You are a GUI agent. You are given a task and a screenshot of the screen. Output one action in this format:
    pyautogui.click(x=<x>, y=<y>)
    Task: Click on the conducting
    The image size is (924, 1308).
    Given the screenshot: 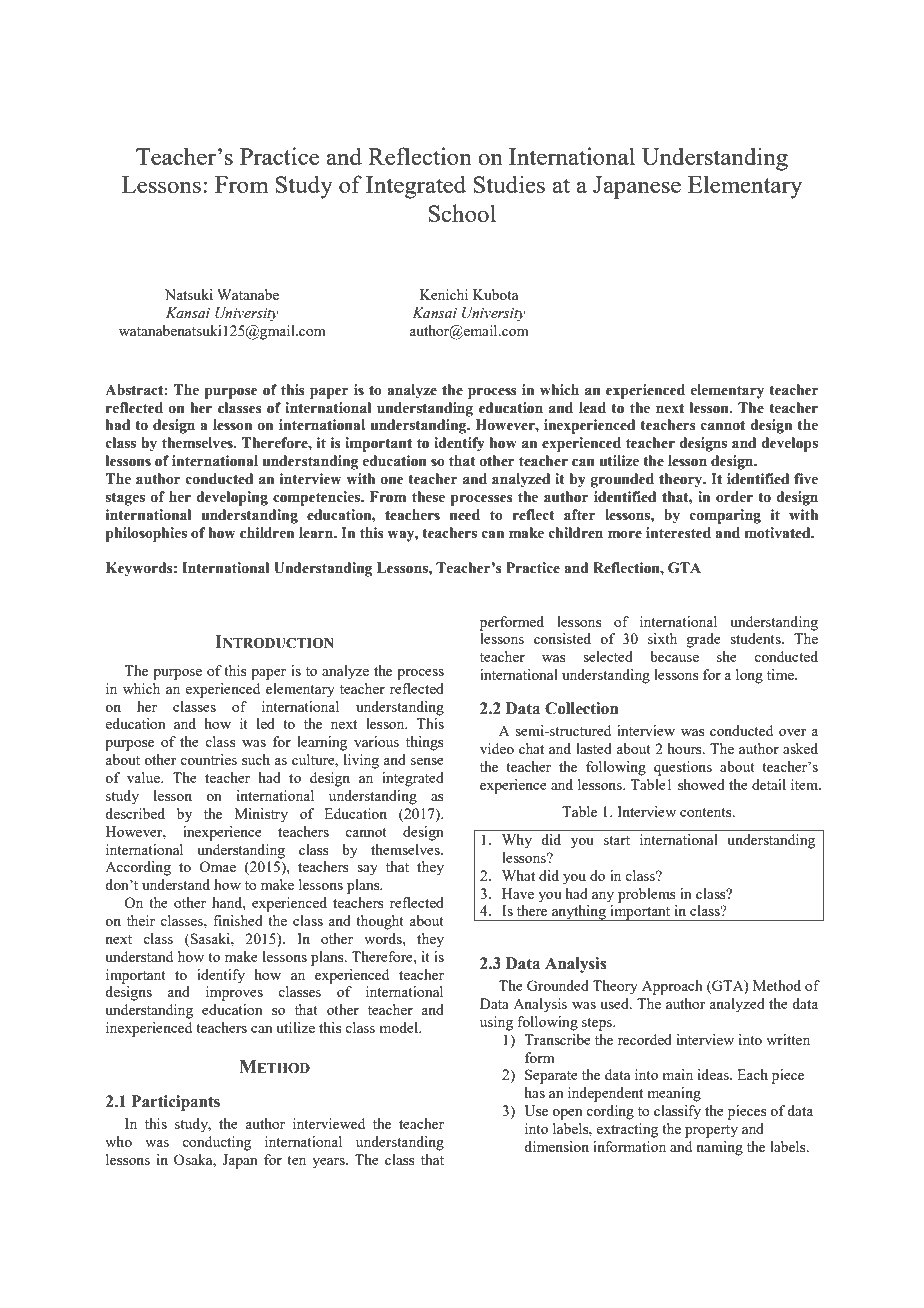 What is the action you would take?
    pyautogui.click(x=216, y=1143)
